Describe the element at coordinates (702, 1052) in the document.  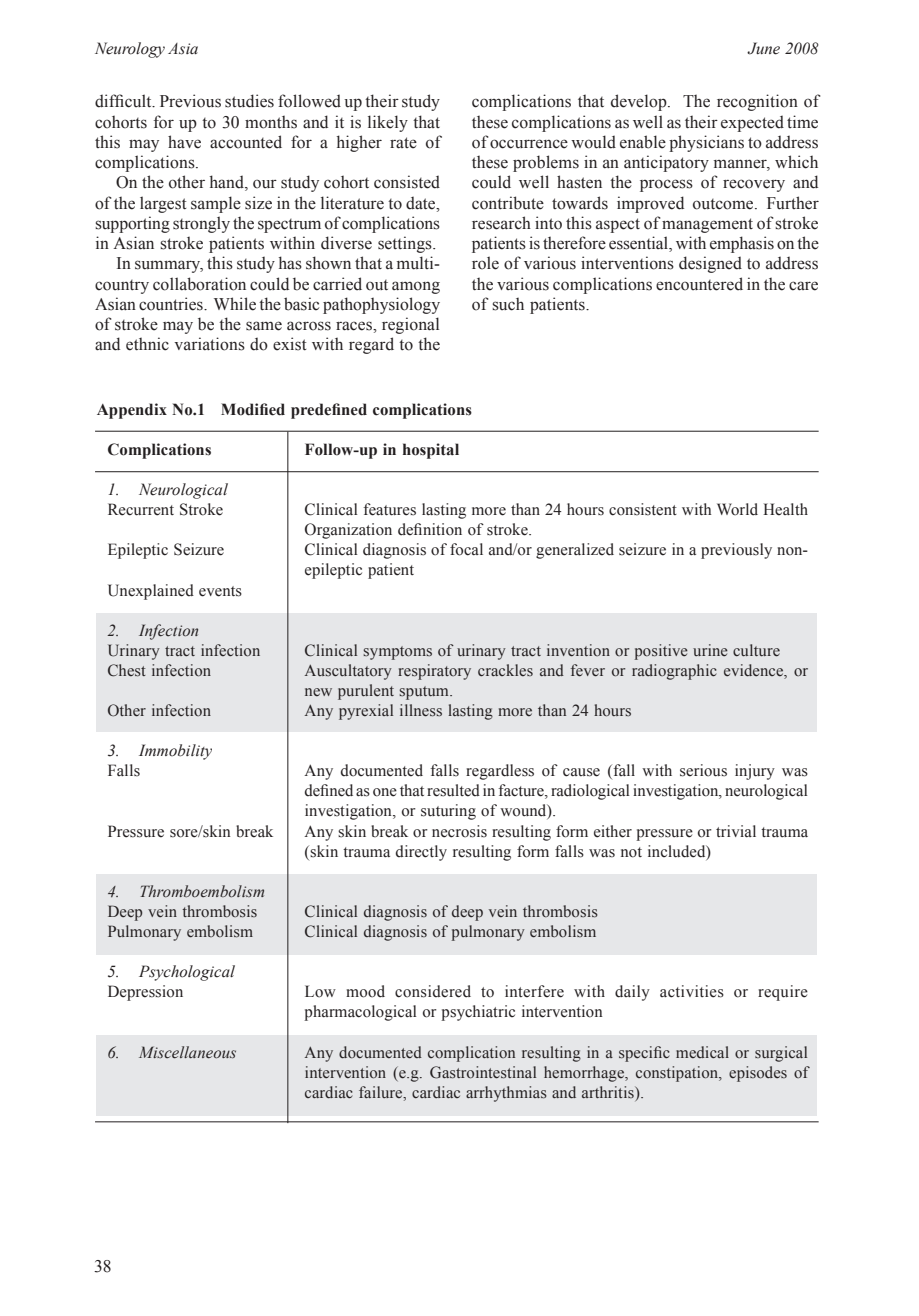
I see `medical` at that location.
